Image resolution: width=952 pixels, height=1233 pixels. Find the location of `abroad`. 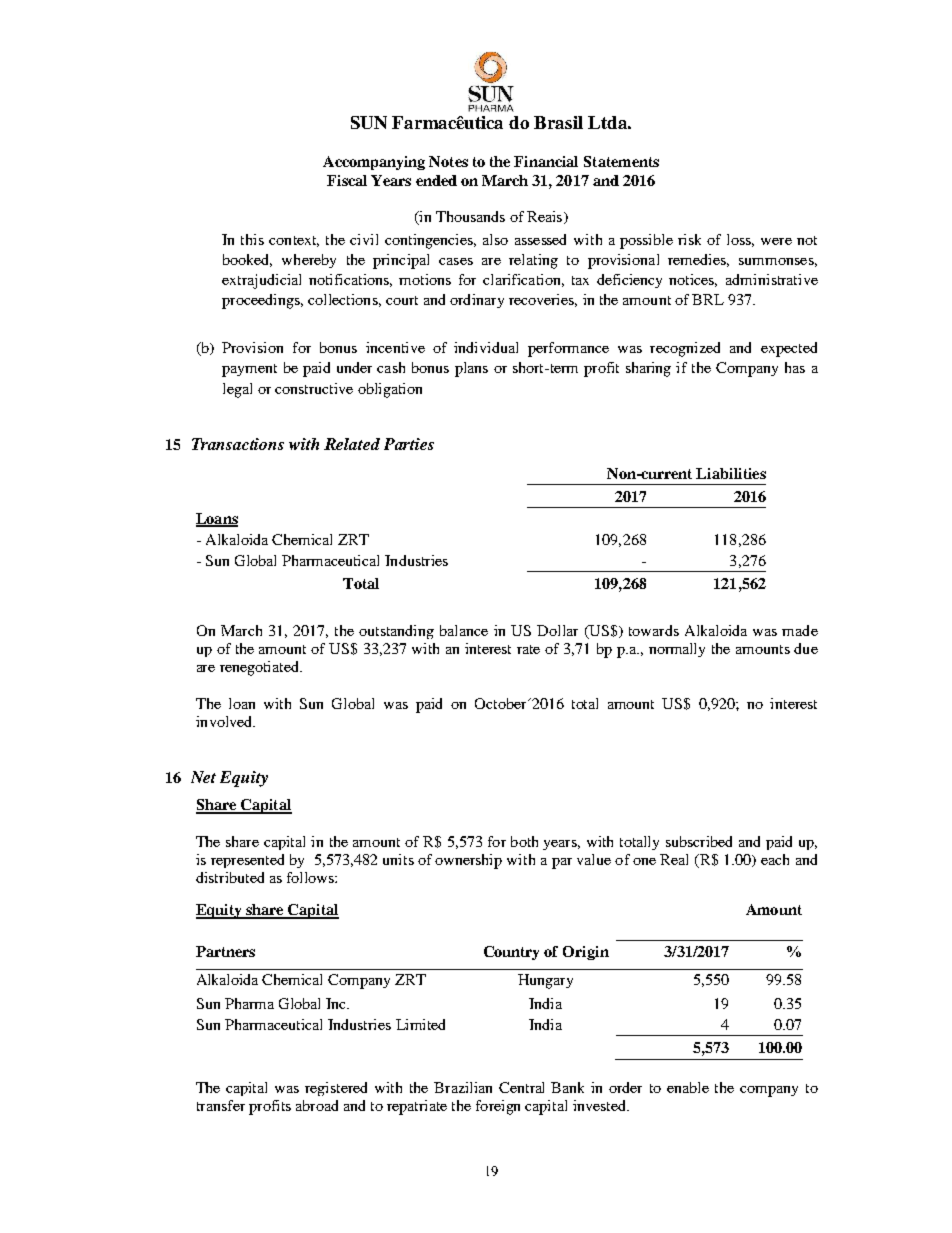

abroad is located at coordinates (317, 1105).
